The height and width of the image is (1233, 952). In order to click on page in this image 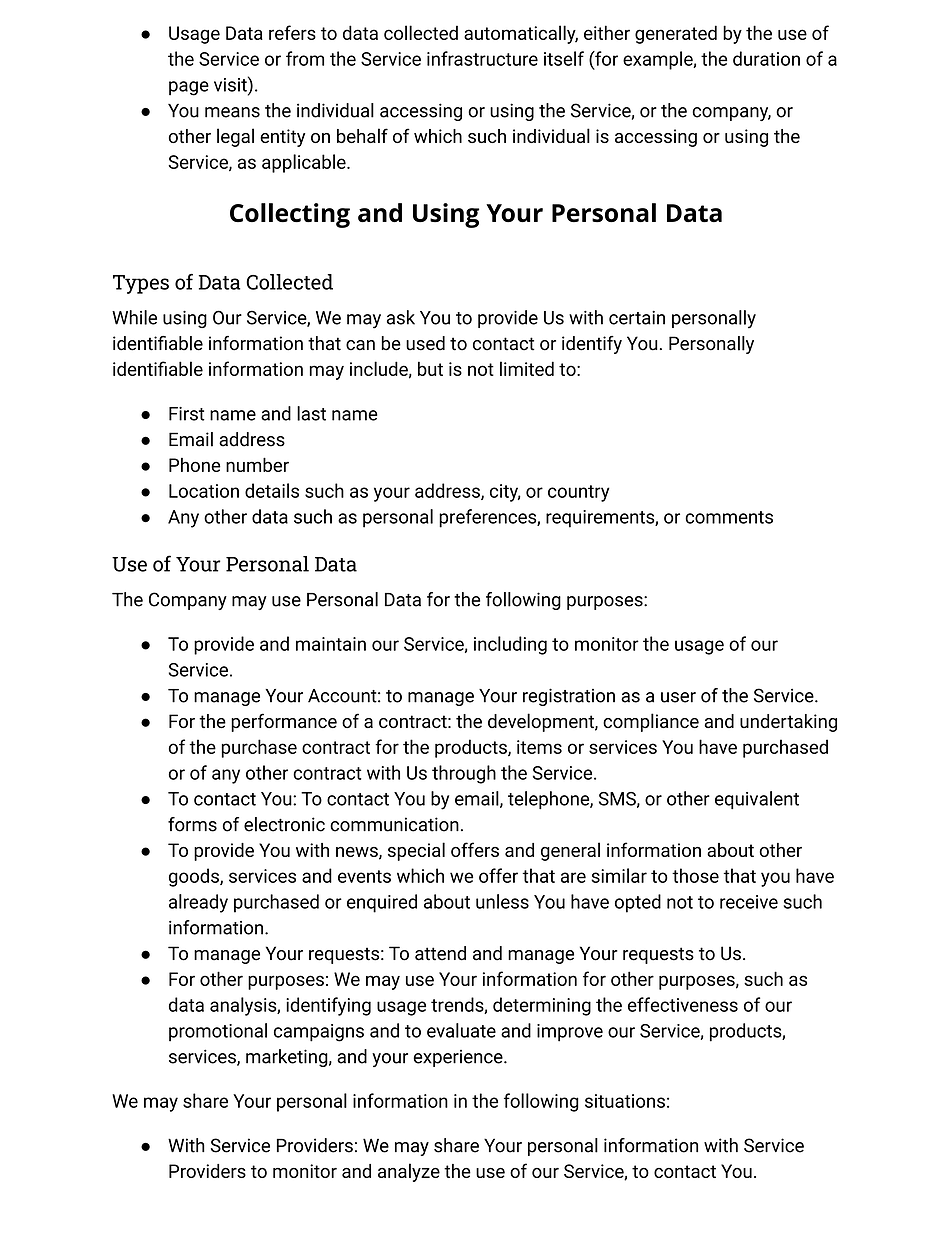, I will do `click(189, 88)`.
